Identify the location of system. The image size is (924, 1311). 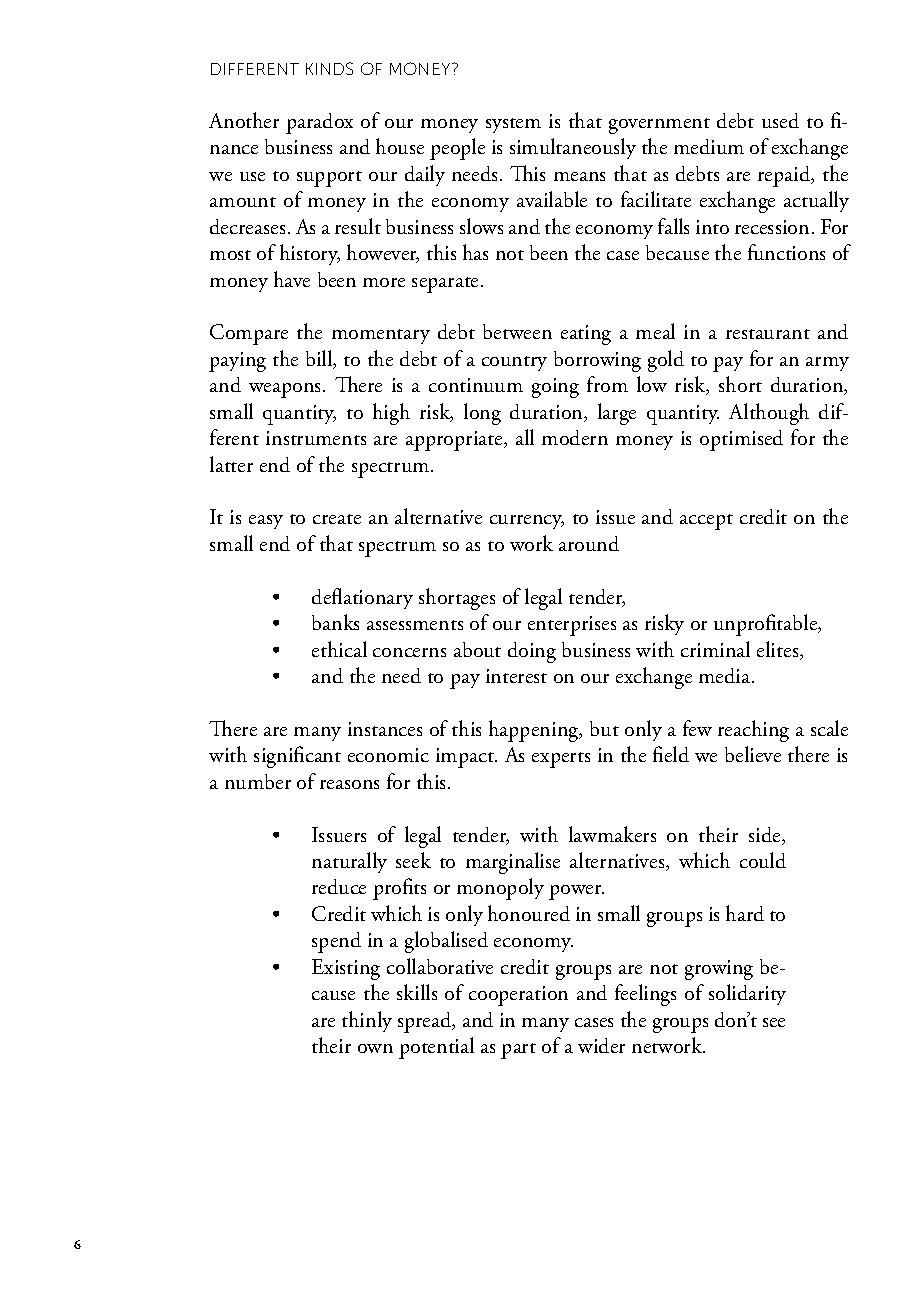
(513, 125).
